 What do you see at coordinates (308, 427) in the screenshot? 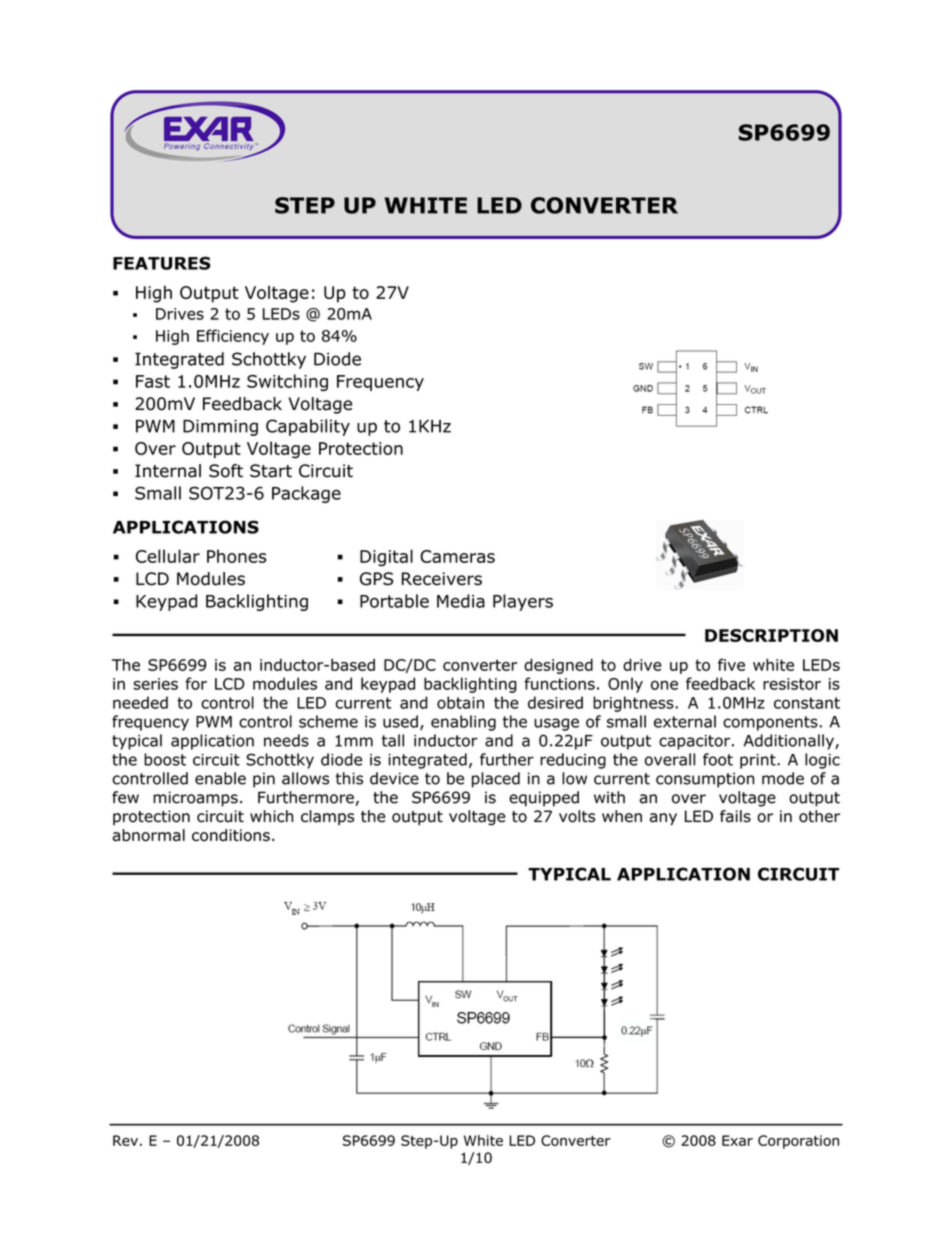
I see `Capability` at bounding box center [308, 427].
